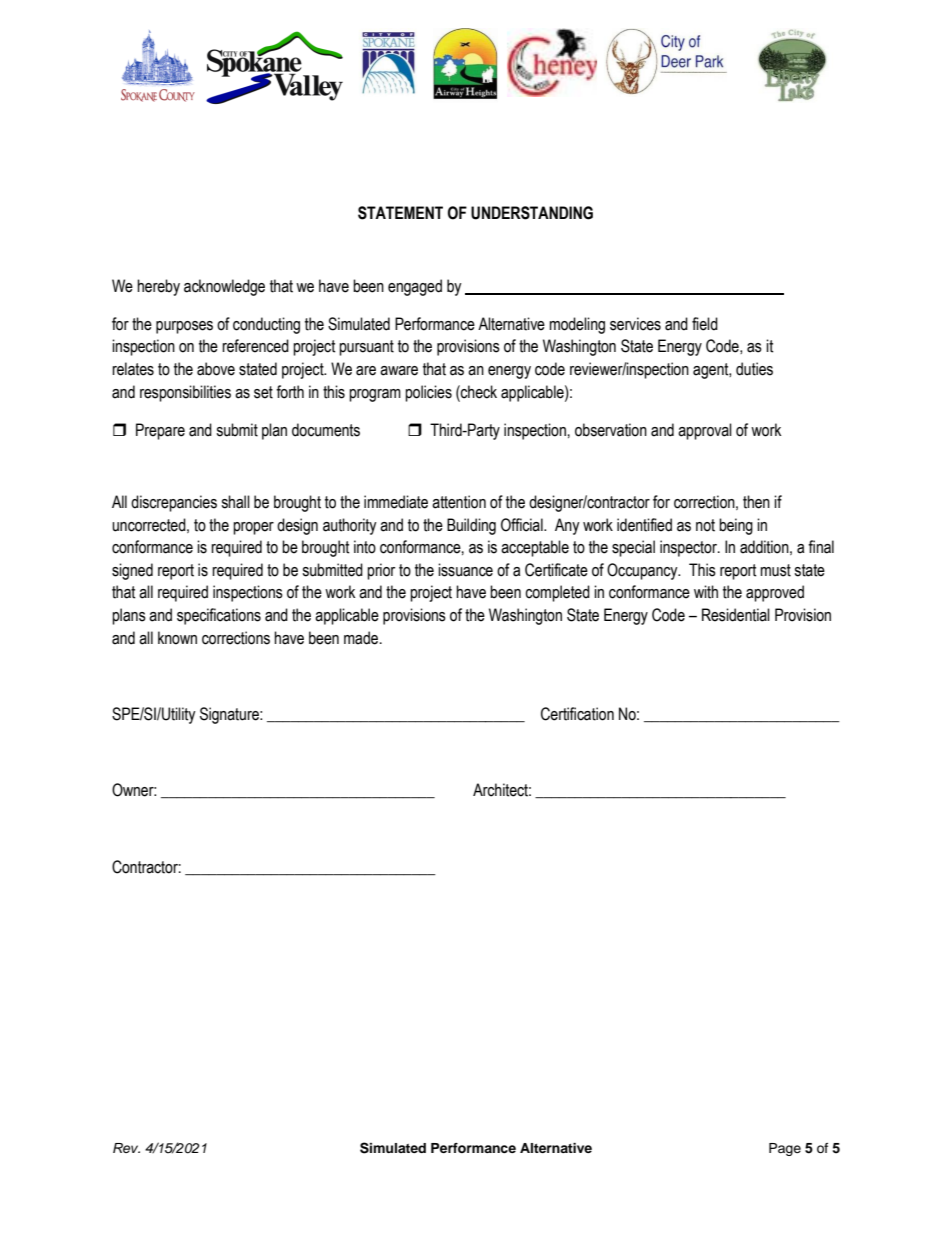  I want to click on field, so click(705, 324).
